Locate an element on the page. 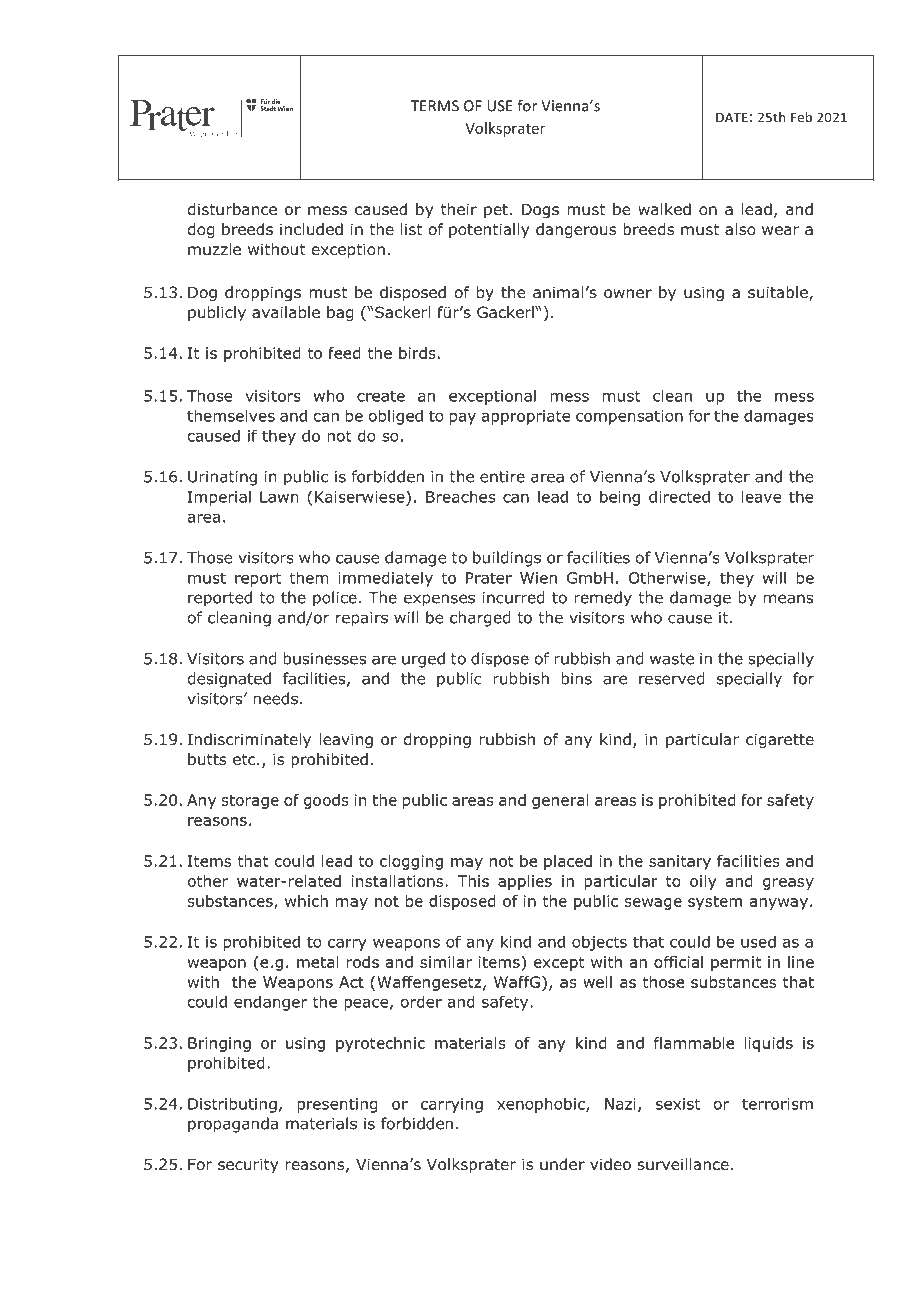 The height and width of the image is (1308, 924). terrorism is located at coordinates (777, 1104).
